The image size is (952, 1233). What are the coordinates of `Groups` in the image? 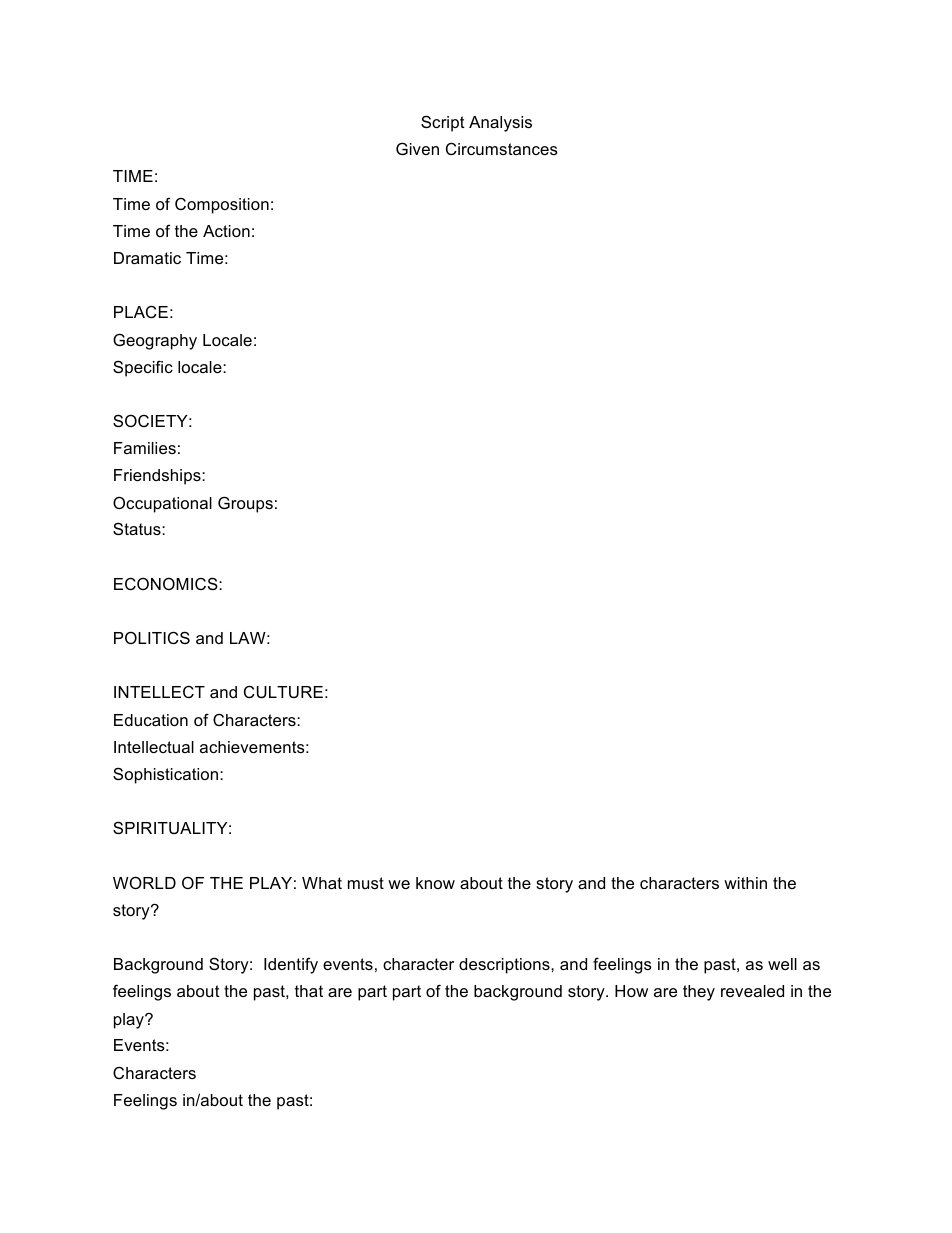 It's located at (245, 504).
